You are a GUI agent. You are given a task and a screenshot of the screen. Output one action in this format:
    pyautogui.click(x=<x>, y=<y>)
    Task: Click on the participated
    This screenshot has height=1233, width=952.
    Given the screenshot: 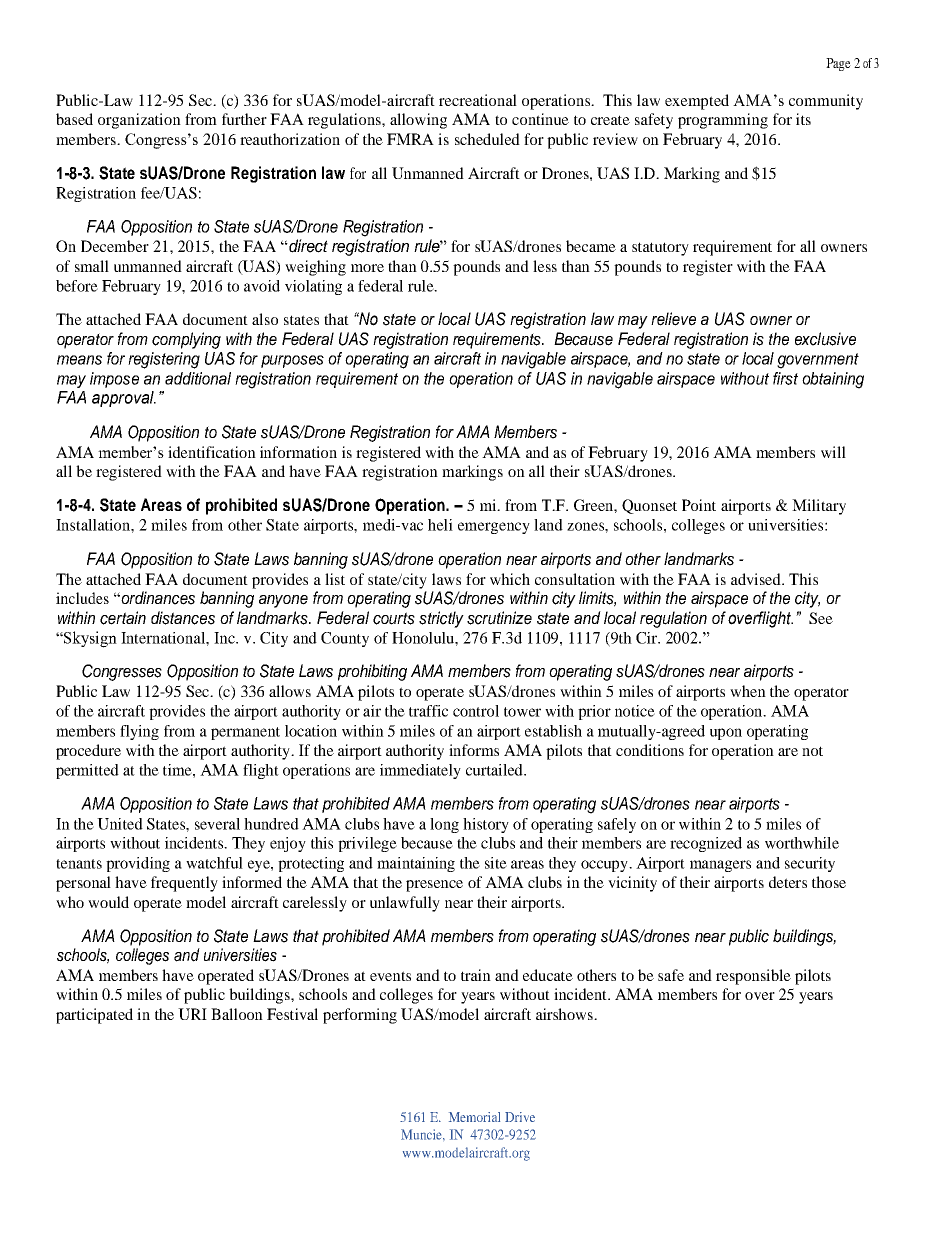 What is the action you would take?
    pyautogui.click(x=94, y=1016)
